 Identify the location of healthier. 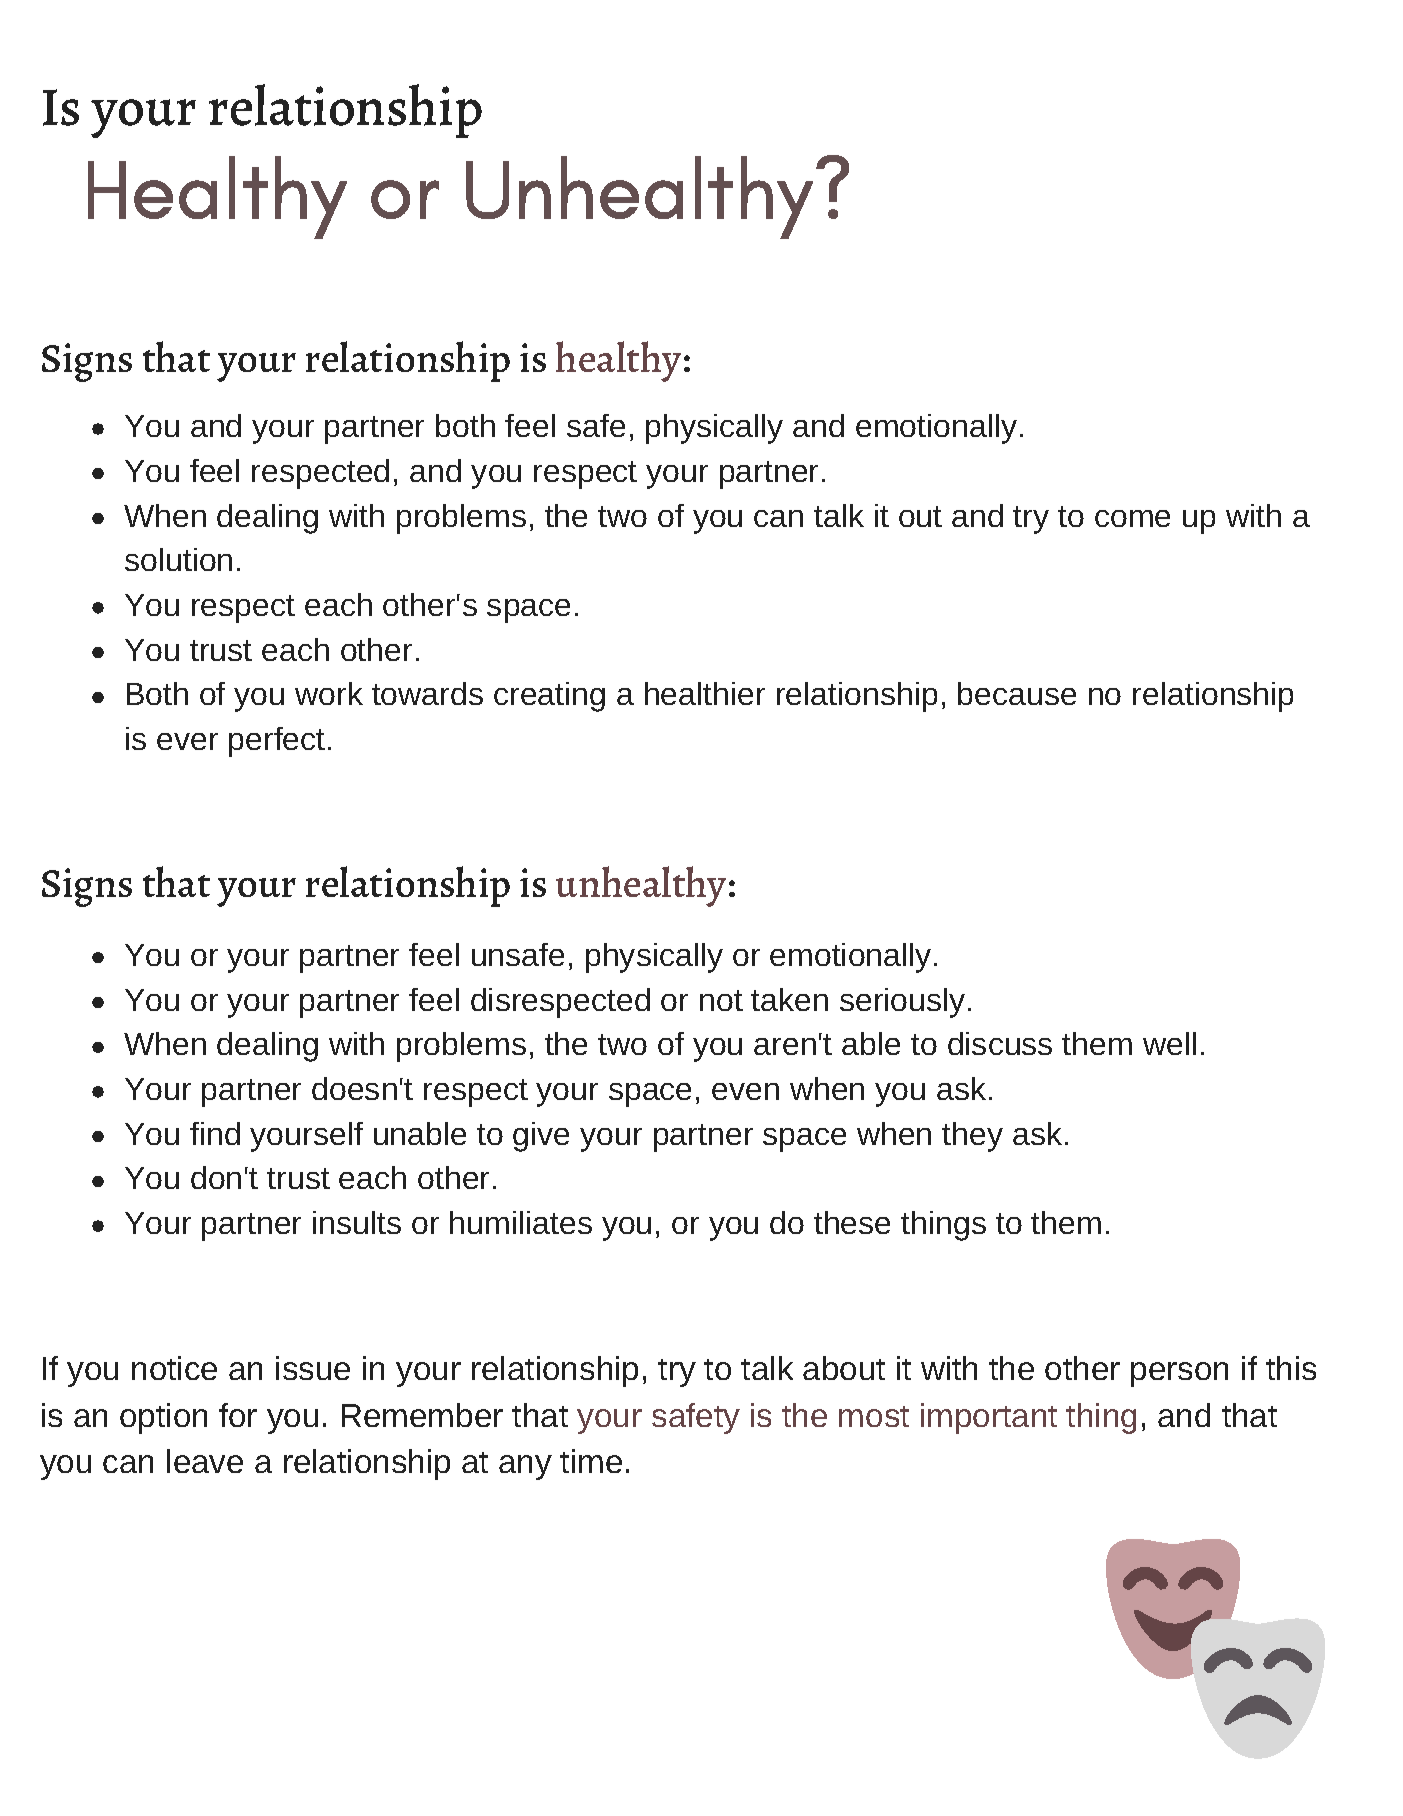
(705, 693).
